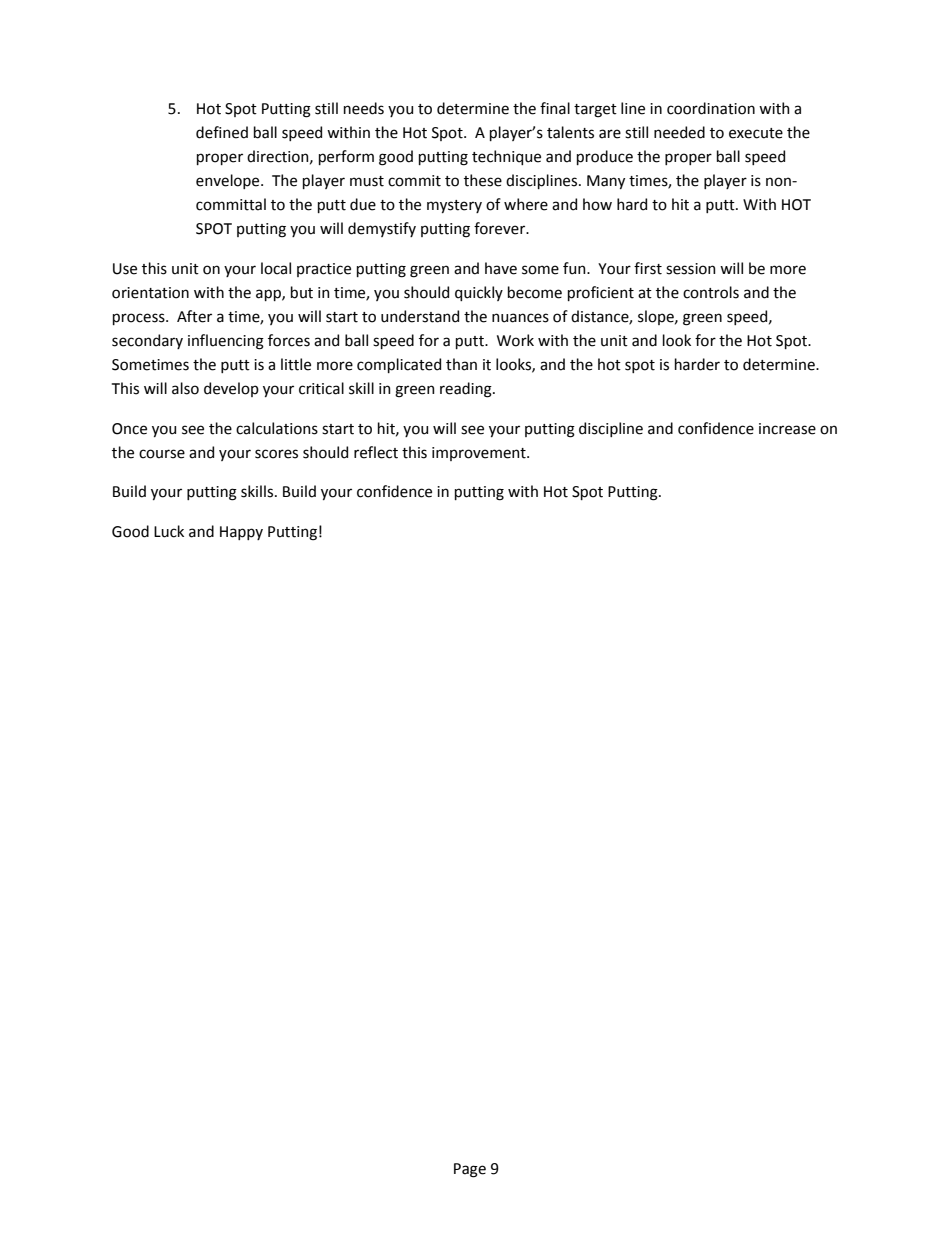 Image resolution: width=952 pixels, height=1233 pixels. Describe the element at coordinates (470, 1170) in the screenshot. I see `Page` at that location.
